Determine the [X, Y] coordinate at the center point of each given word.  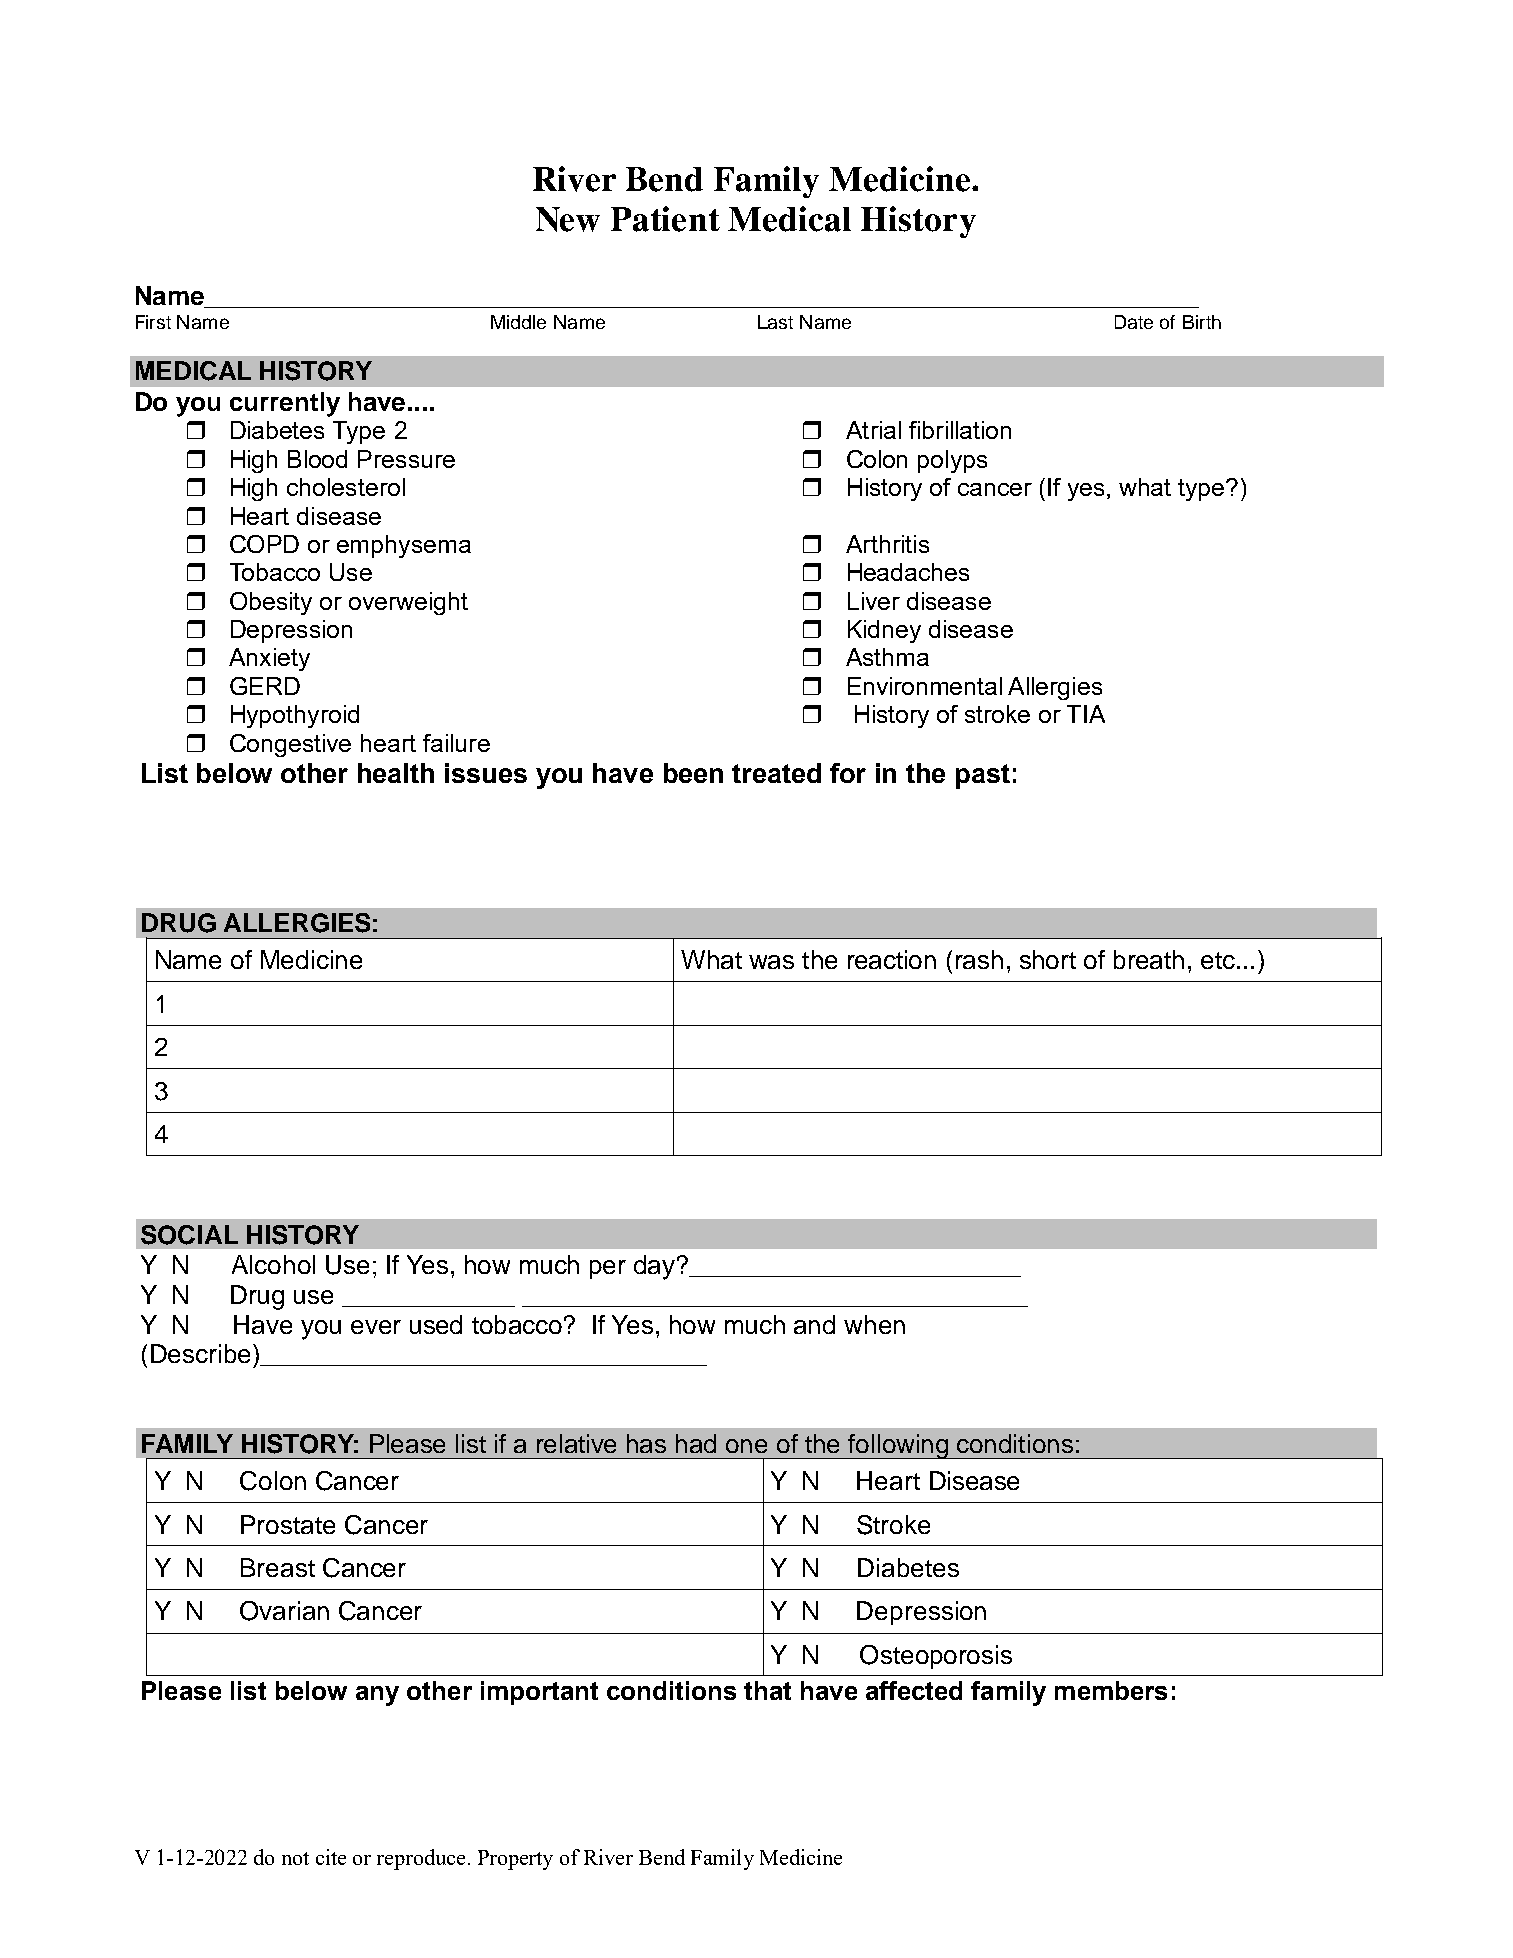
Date [1134, 322]
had [696, 1443]
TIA [1086, 714]
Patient [665, 219]
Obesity [271, 603]
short [1048, 959]
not [295, 1858]
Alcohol [273, 1264]
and [814, 1324]
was [771, 962]
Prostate [288, 1524]
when [874, 1324]
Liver [874, 601]
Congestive [290, 745]
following [898, 1446]
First [153, 322]
